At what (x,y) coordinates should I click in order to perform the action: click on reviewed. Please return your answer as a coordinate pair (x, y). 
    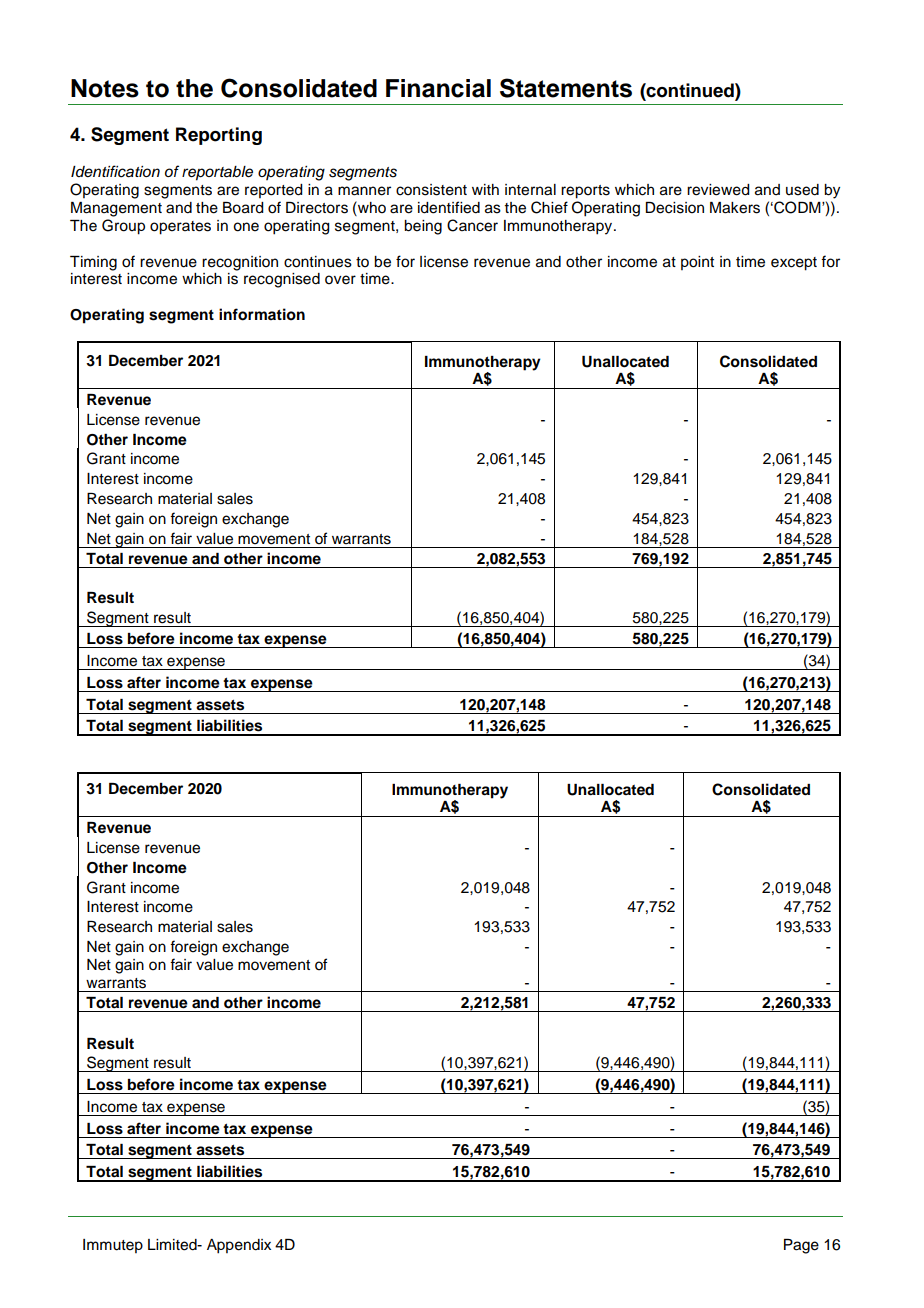
    Looking at the image, I should click on (718, 190).
